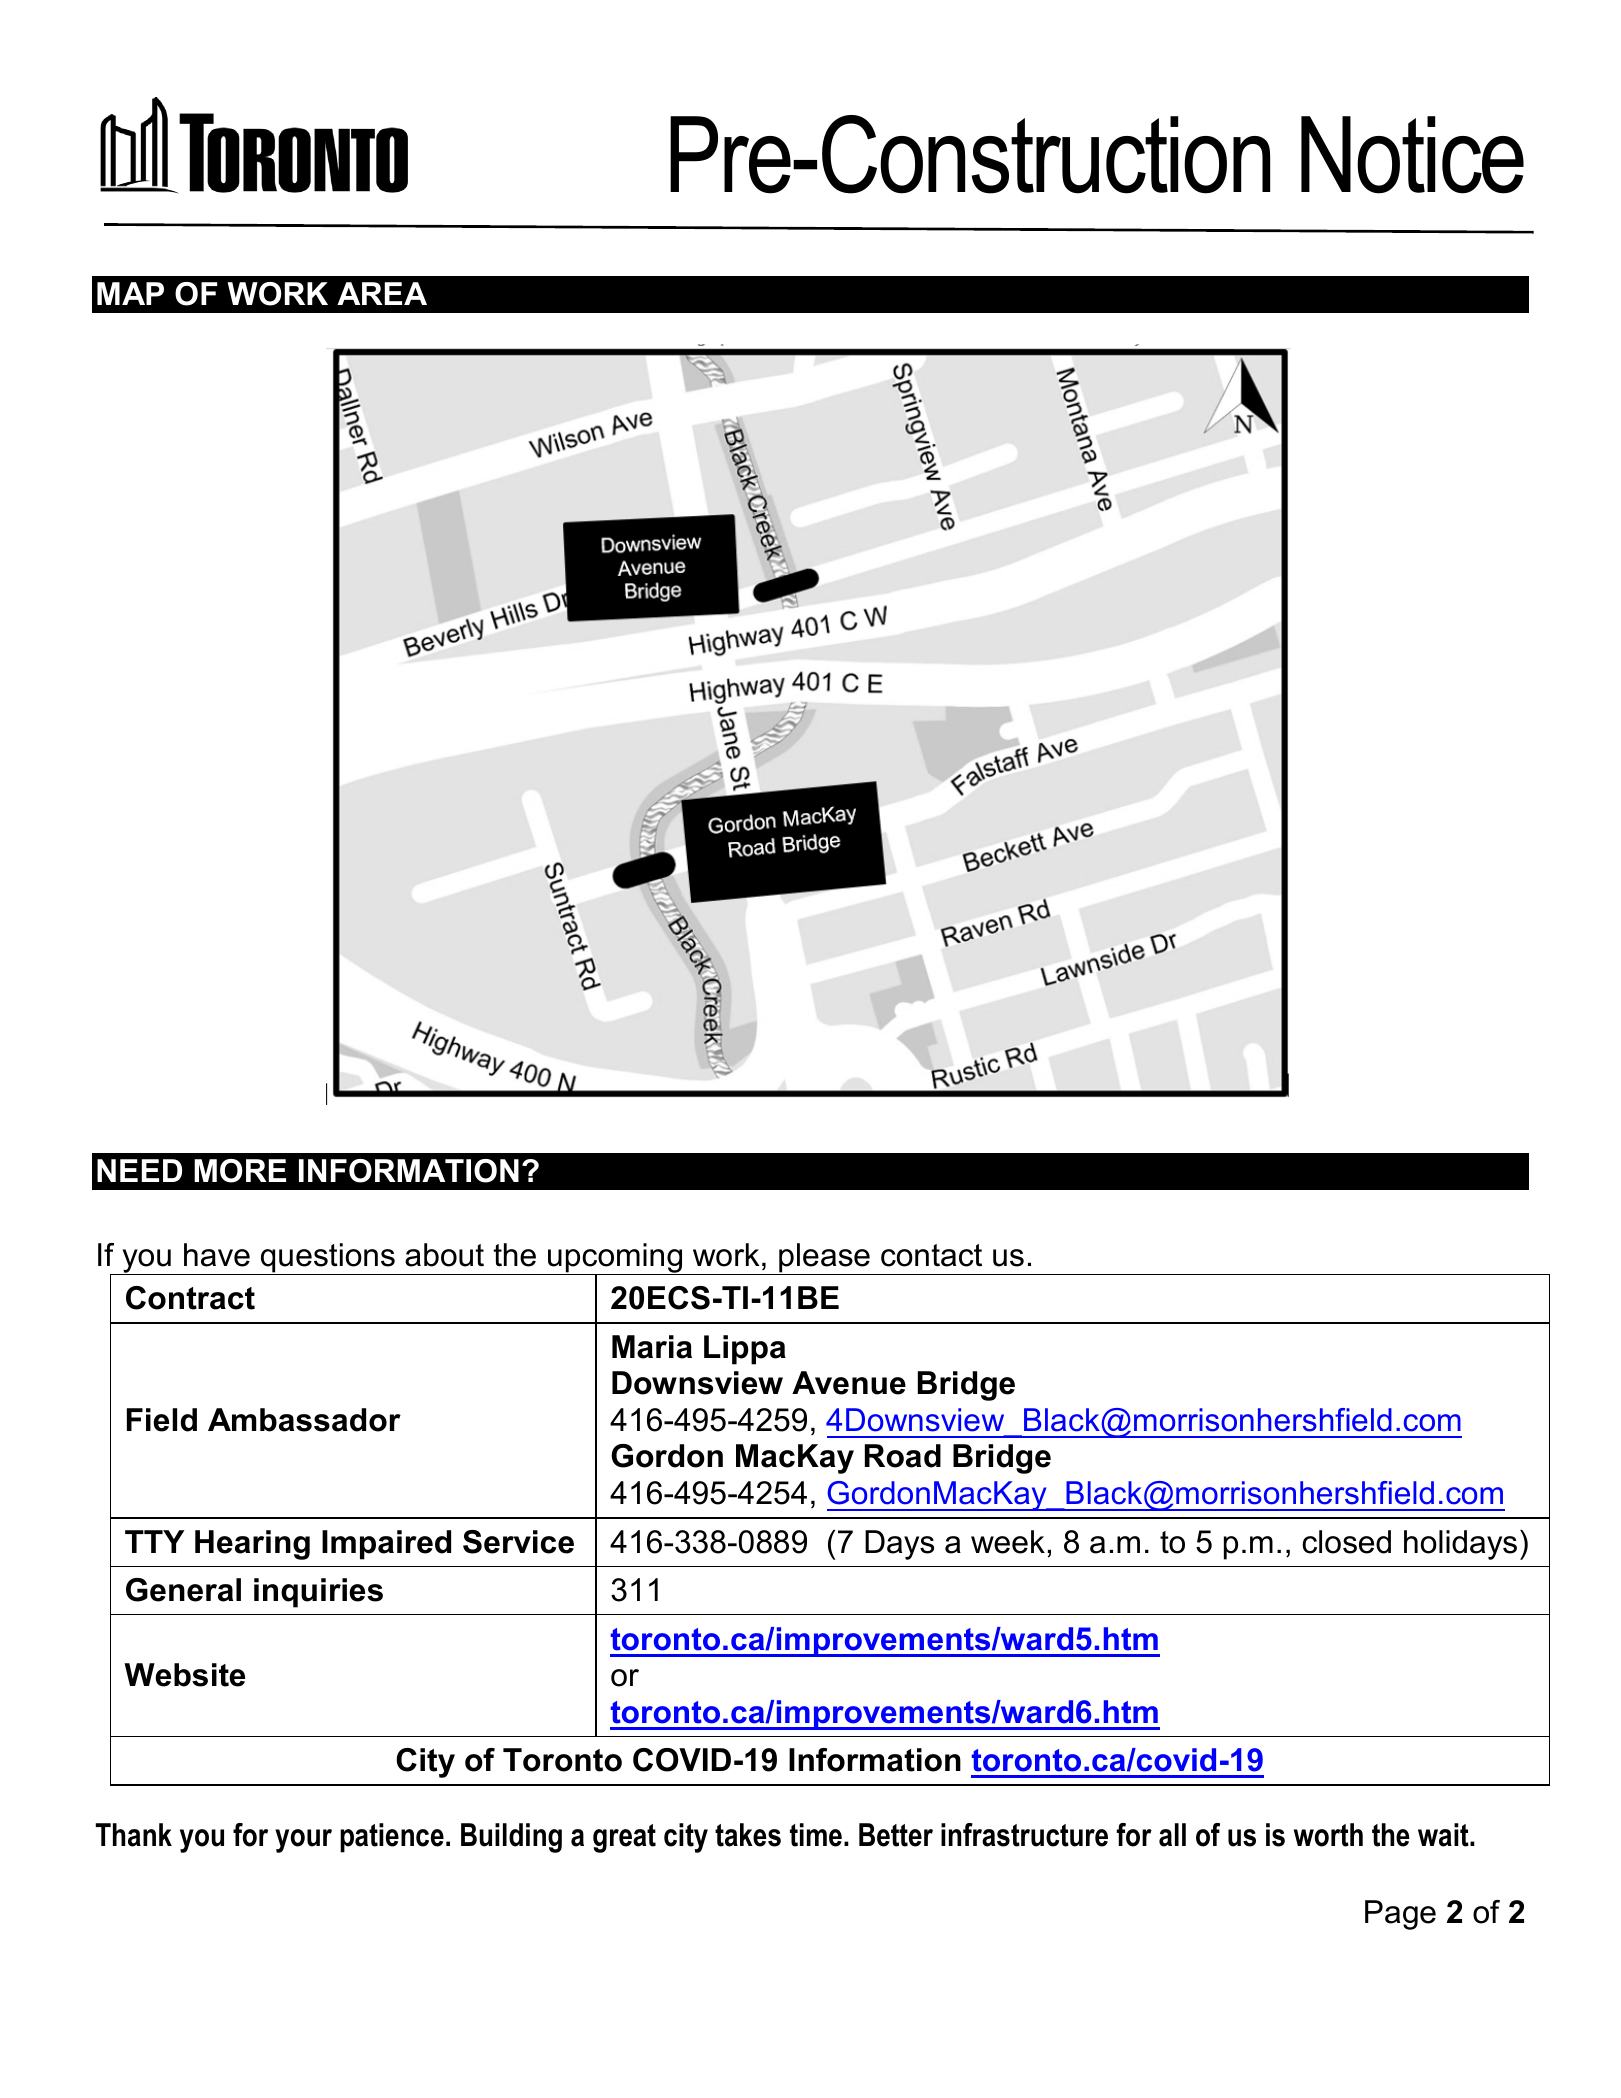 The width and height of the page is (1621, 2098). What do you see at coordinates (240, 1171) in the page?
I see `MORE` at bounding box center [240, 1171].
